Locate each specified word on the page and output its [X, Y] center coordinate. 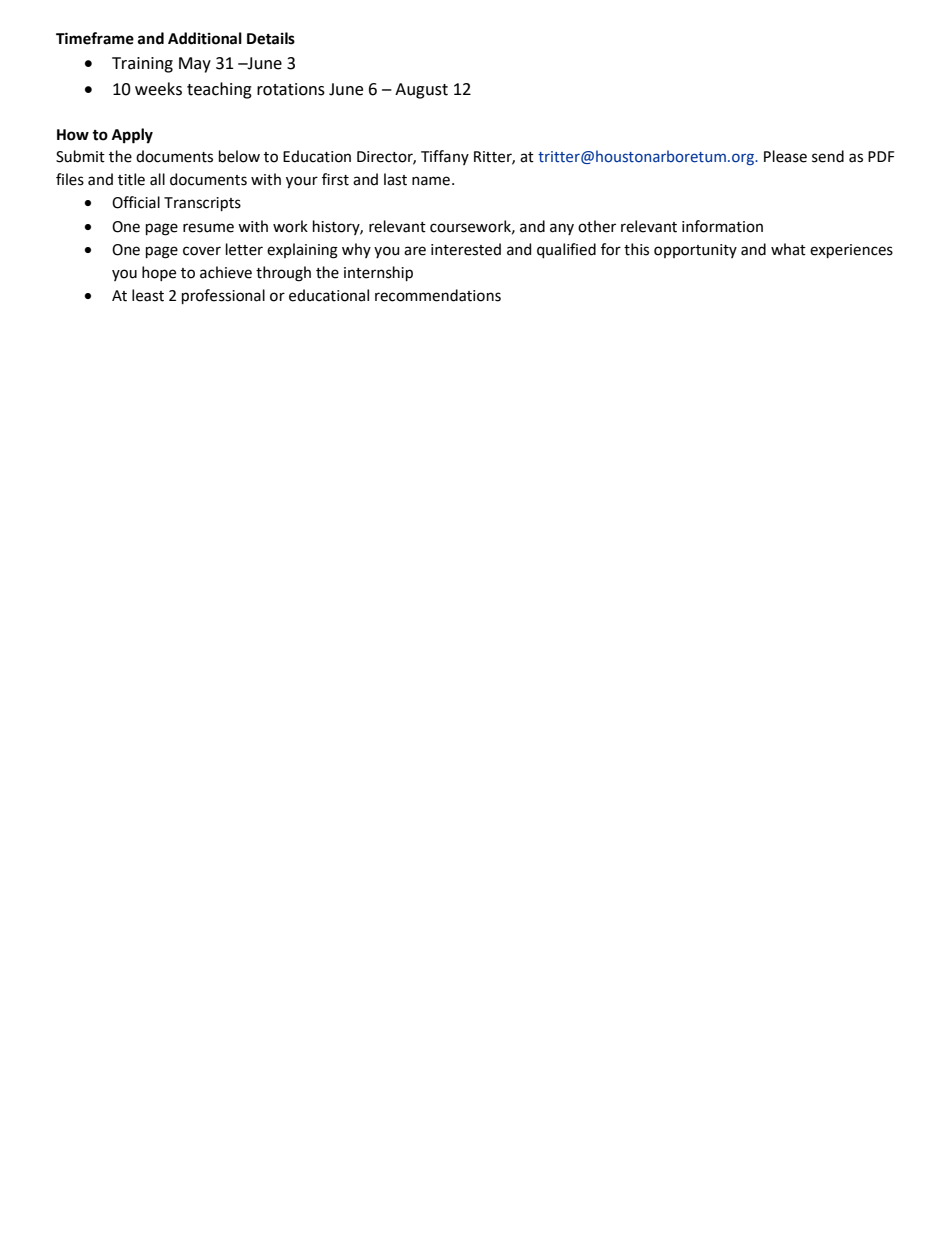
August [421, 91]
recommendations [438, 295]
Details [271, 38]
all [157, 179]
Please [785, 156]
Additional [205, 38]
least [148, 295]
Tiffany [445, 157]
